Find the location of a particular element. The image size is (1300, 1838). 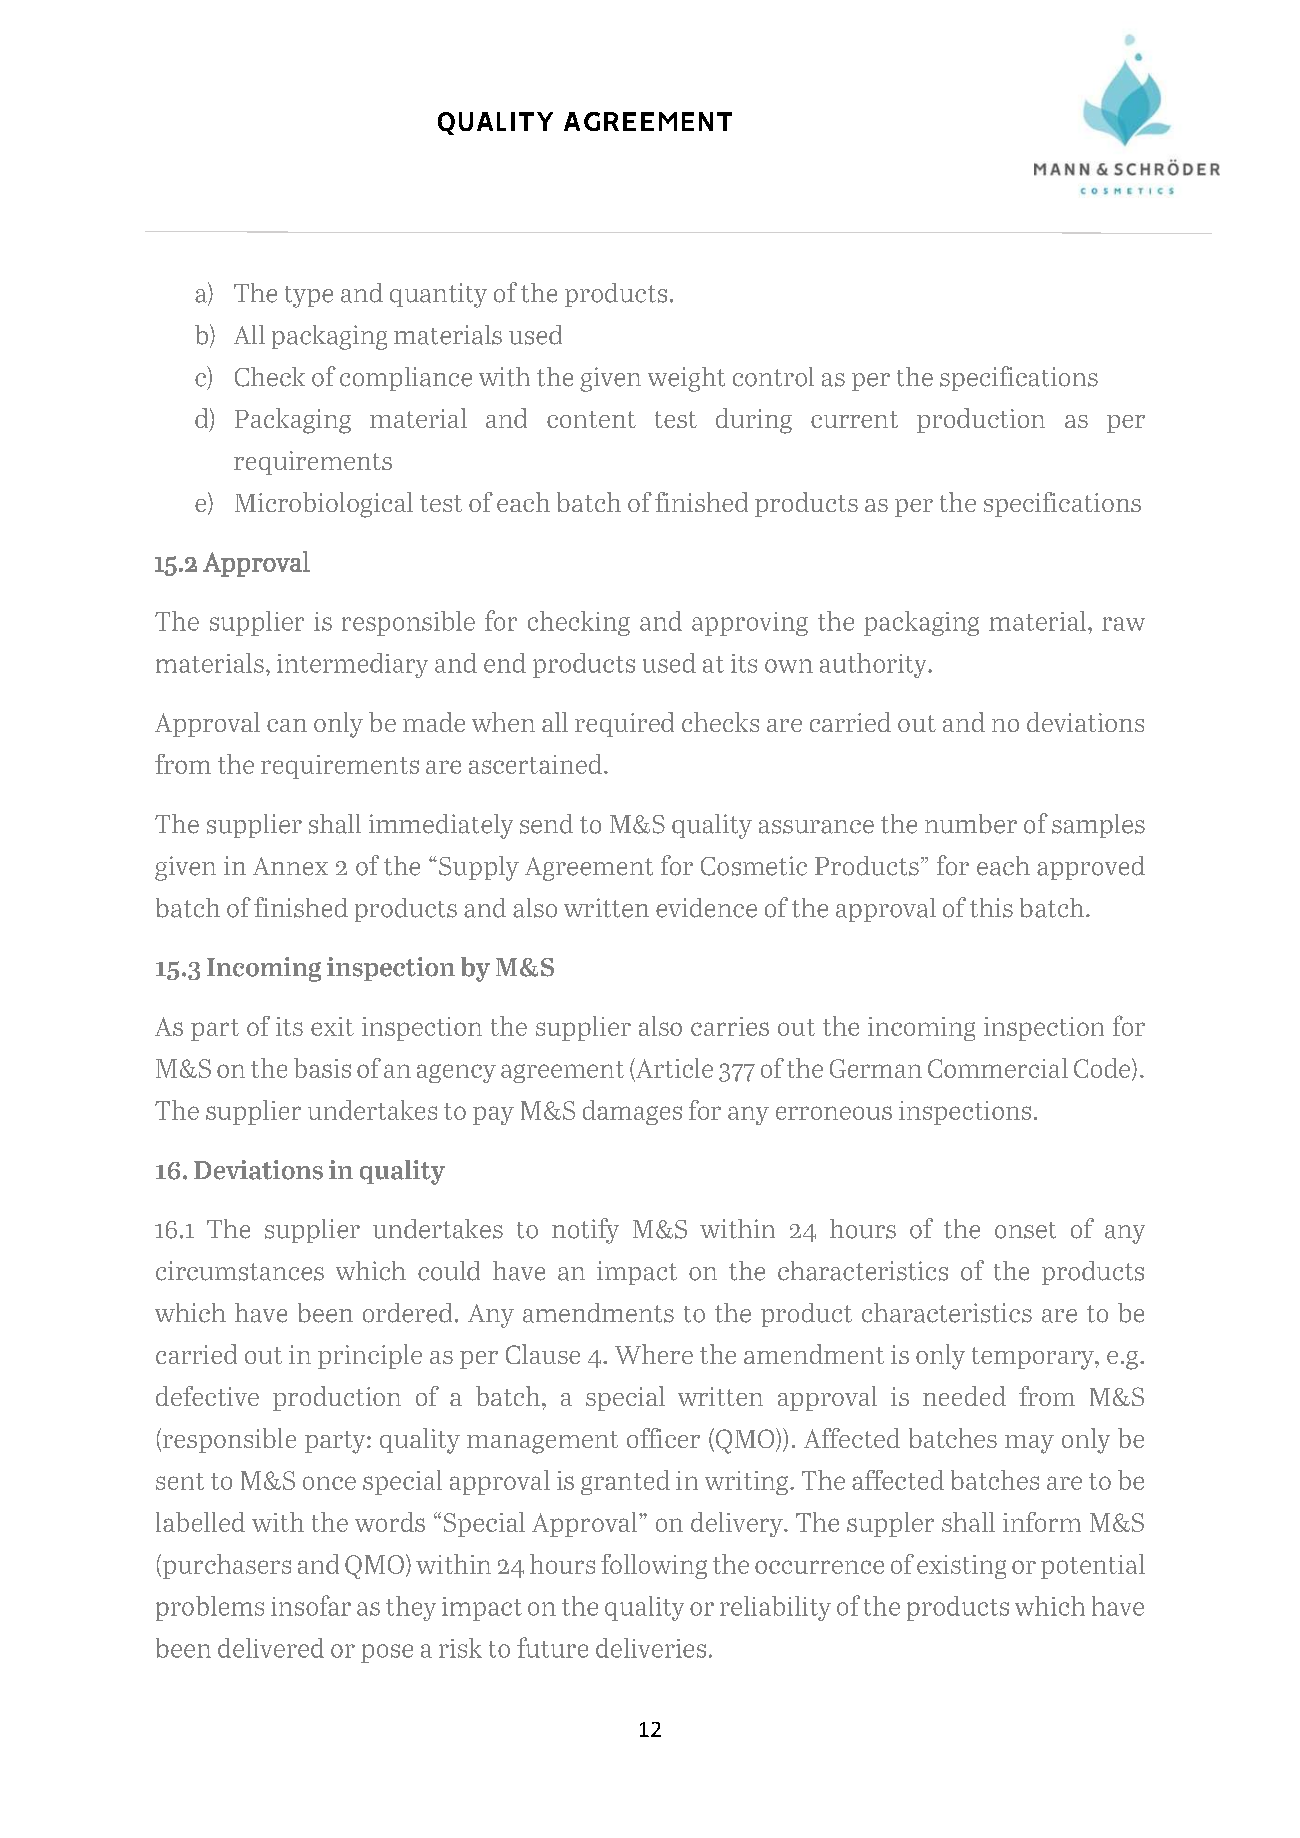

current is located at coordinates (854, 419).
